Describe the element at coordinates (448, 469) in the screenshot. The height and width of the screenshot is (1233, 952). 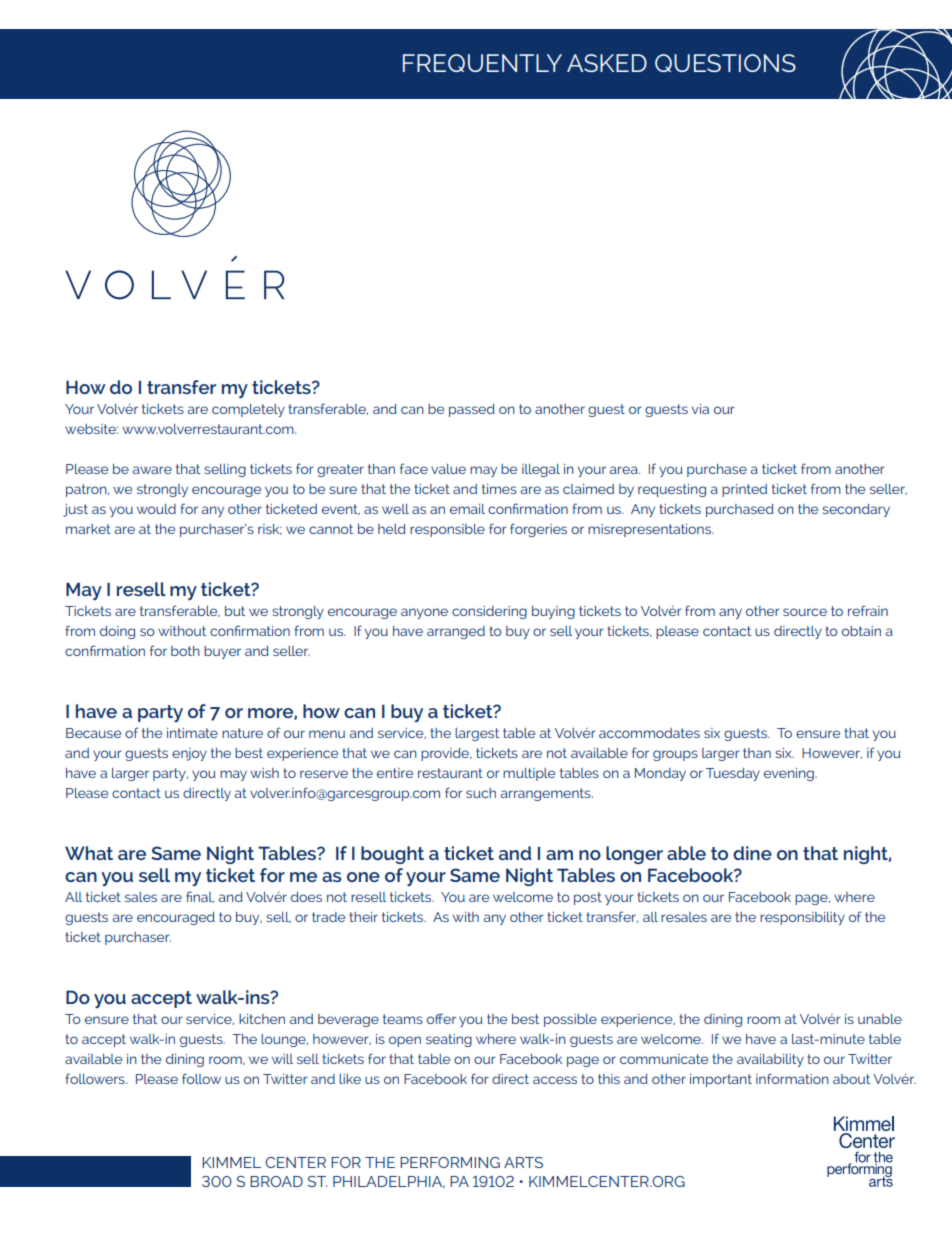
I see `value` at that location.
